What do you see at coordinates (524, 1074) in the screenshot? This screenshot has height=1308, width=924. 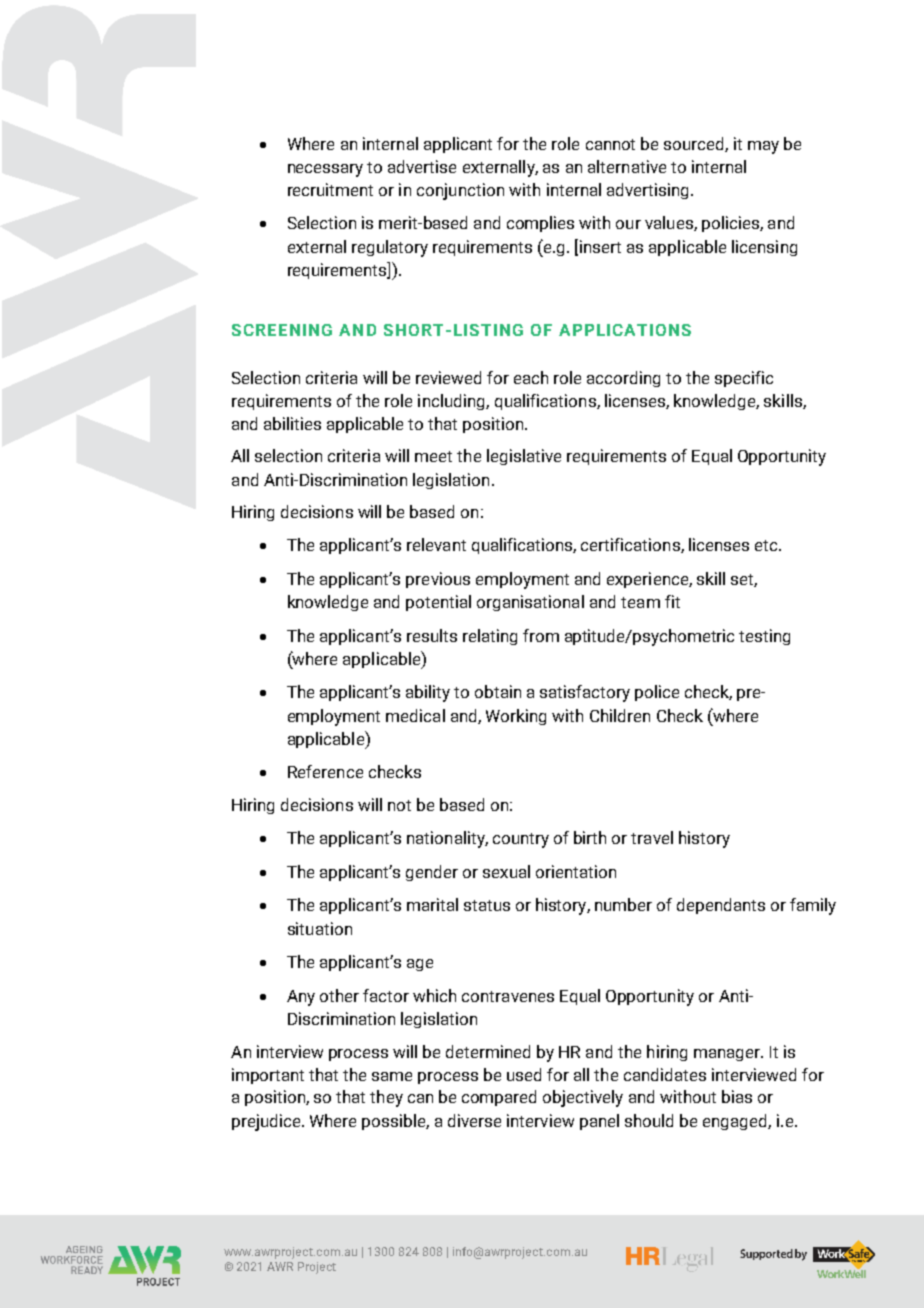 I see `used` at bounding box center [524, 1074].
